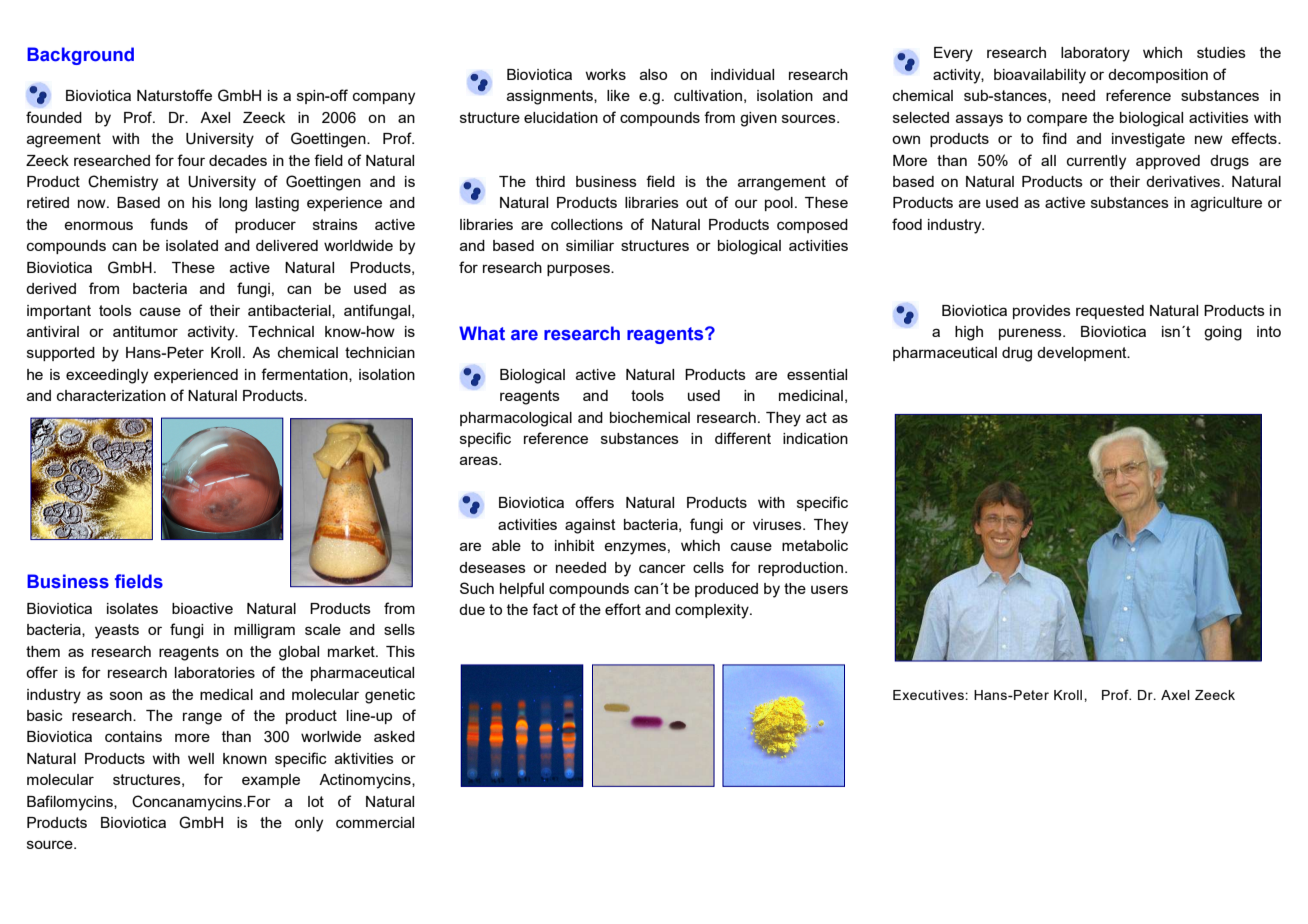 Image resolution: width=1308 pixels, height=924 pixels. What do you see at coordinates (653, 74) in the screenshot?
I see `also` at bounding box center [653, 74].
